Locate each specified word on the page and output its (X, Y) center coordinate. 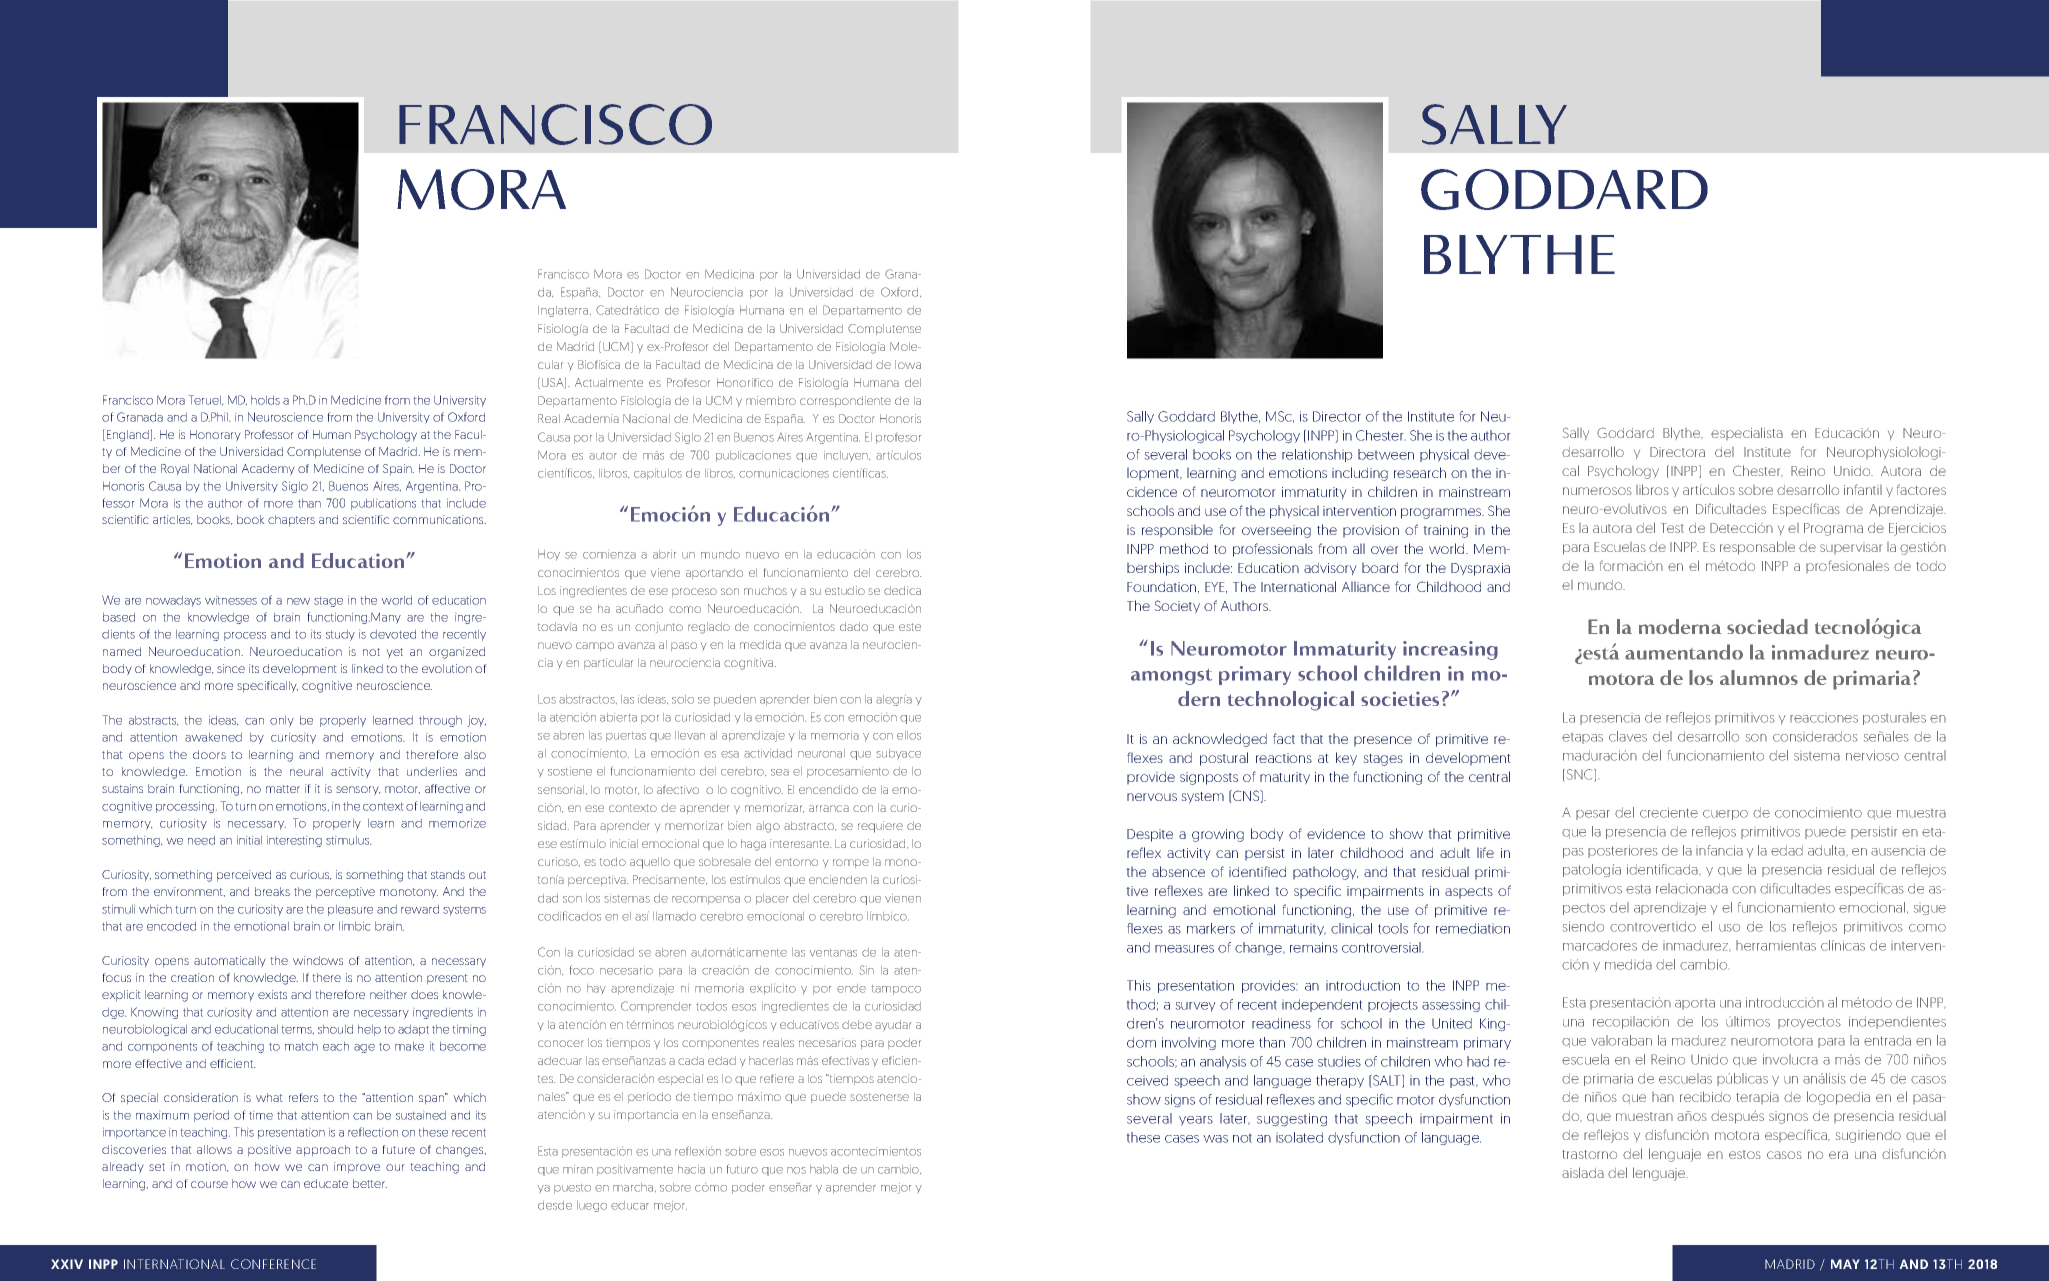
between (1386, 454)
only (282, 721)
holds (265, 400)
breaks (272, 891)
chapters (291, 520)
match (301, 1046)
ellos (909, 735)
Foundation (1163, 587)
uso (1729, 928)
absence (1178, 871)
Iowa (908, 364)
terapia (1757, 1098)
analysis (1223, 1062)
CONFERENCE (273, 1264)
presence (1383, 741)
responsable (1757, 548)
